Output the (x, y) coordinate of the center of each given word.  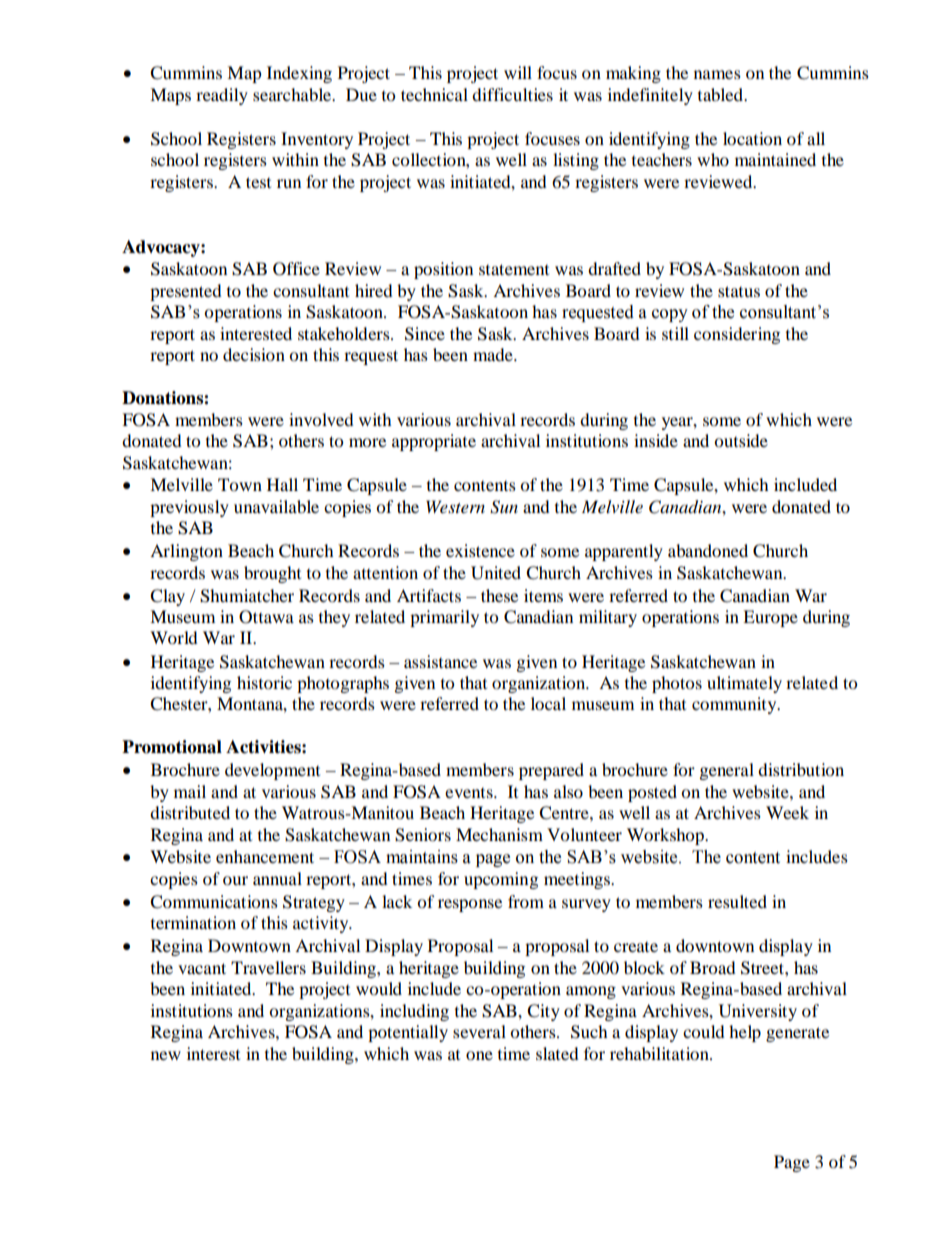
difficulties (512, 94)
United (496, 573)
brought (272, 574)
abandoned (708, 550)
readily (222, 96)
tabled (722, 94)
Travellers (268, 967)
